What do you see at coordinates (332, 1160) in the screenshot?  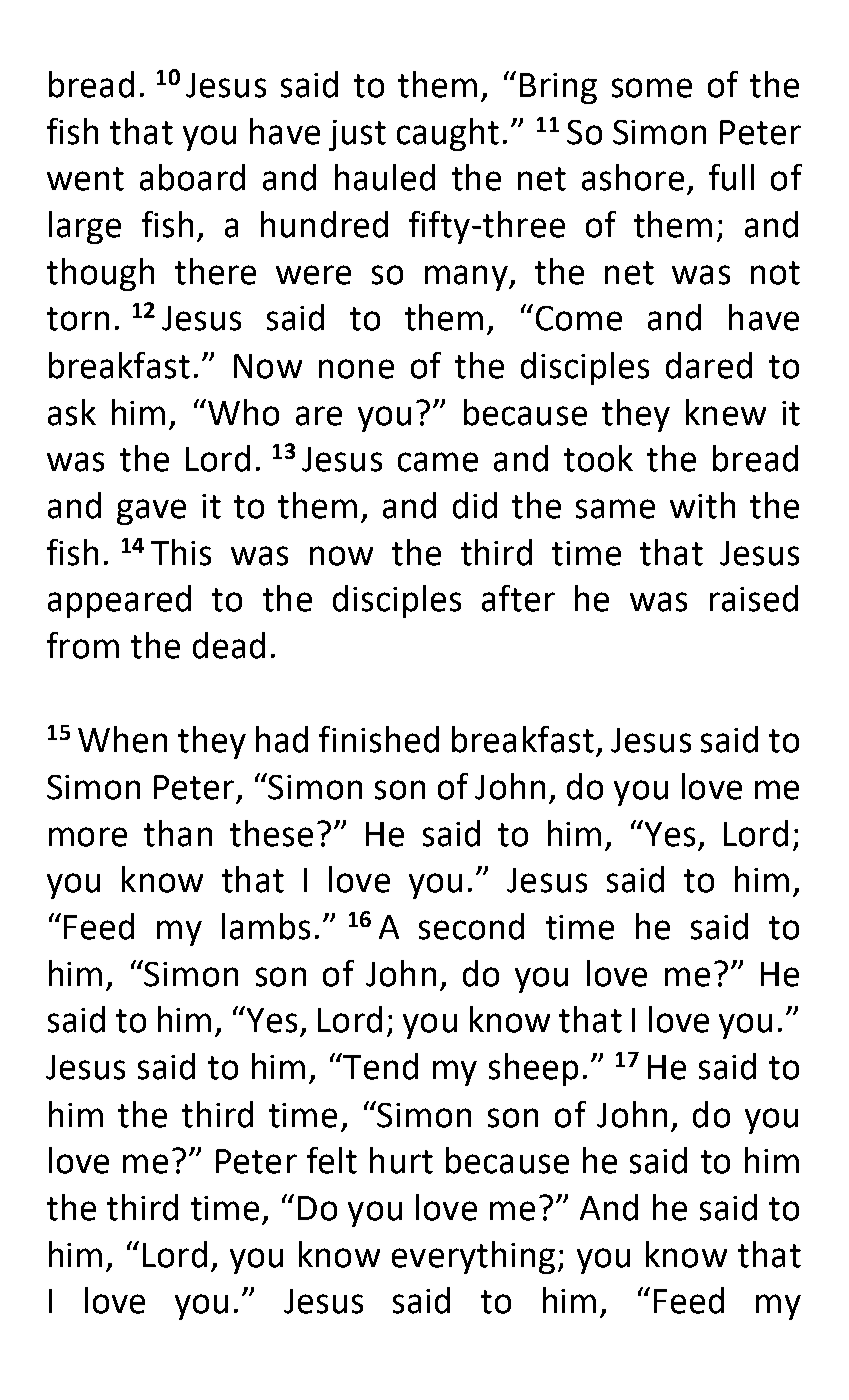 I see `felt` at bounding box center [332, 1160].
